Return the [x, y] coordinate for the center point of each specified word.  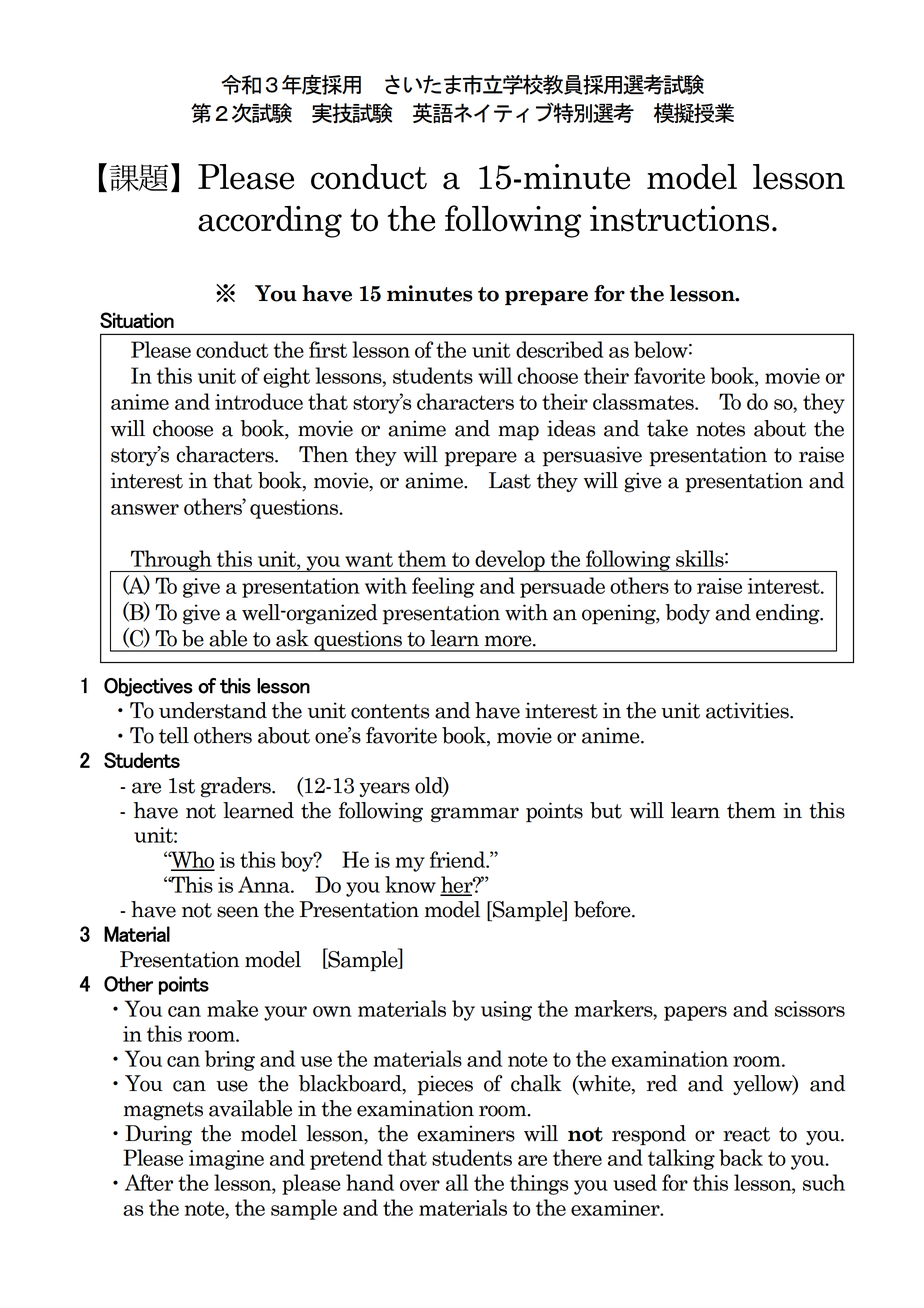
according [270, 222]
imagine [226, 1160]
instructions [679, 219]
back [741, 1157]
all [457, 1182]
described [560, 349]
